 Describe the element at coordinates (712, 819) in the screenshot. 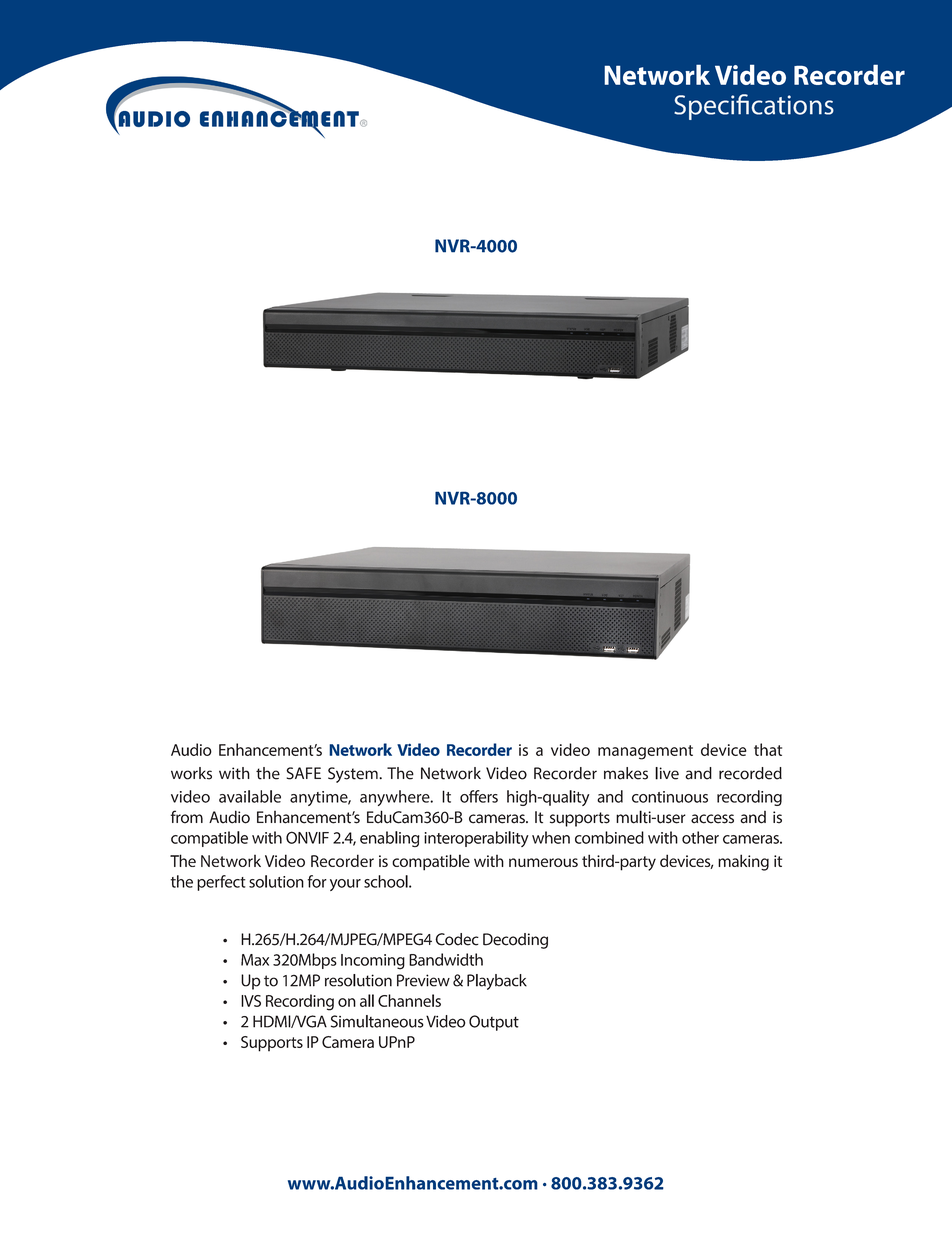

I see `access` at that location.
